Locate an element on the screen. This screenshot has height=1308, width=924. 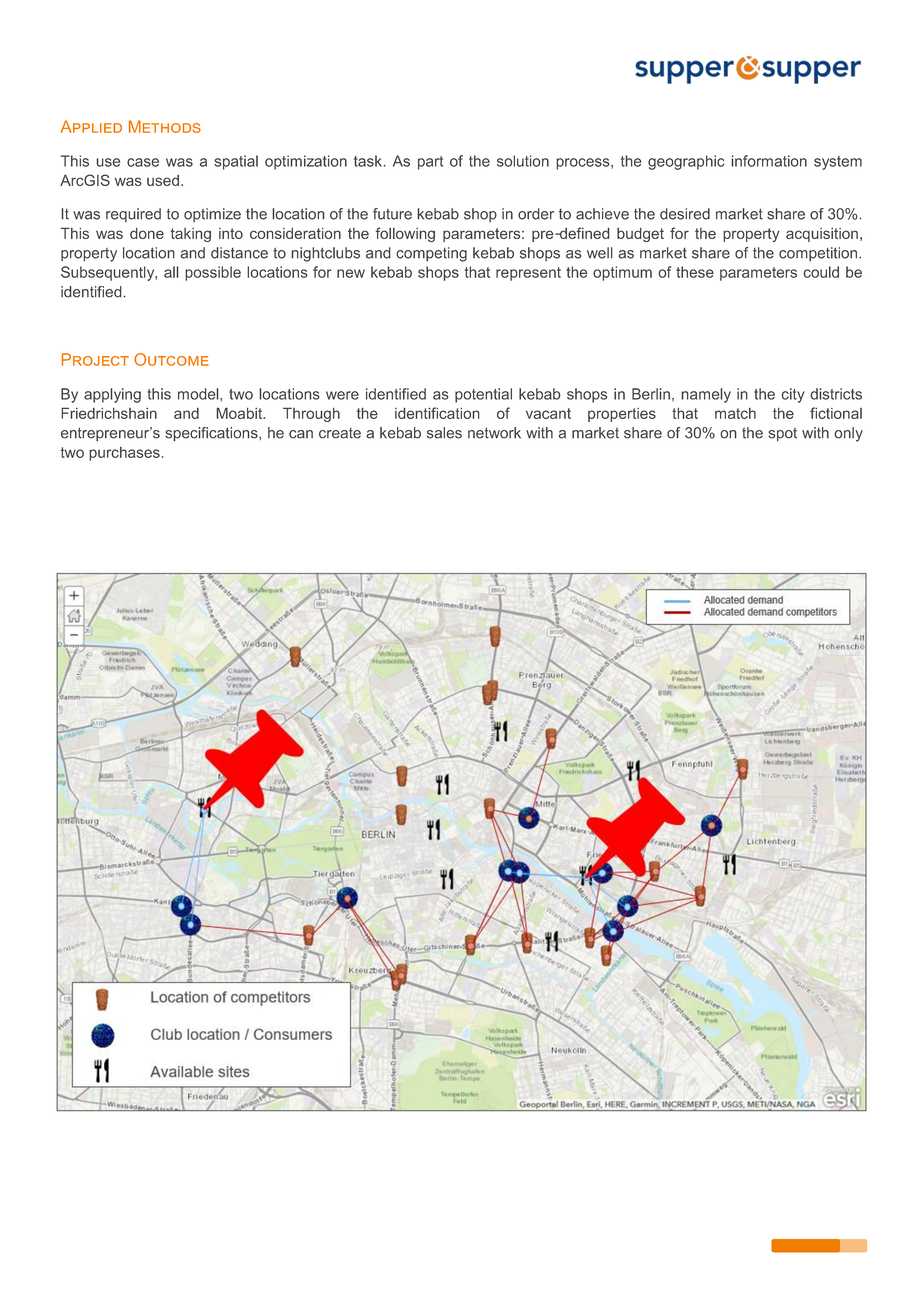
solution is located at coordinates (523, 161).
